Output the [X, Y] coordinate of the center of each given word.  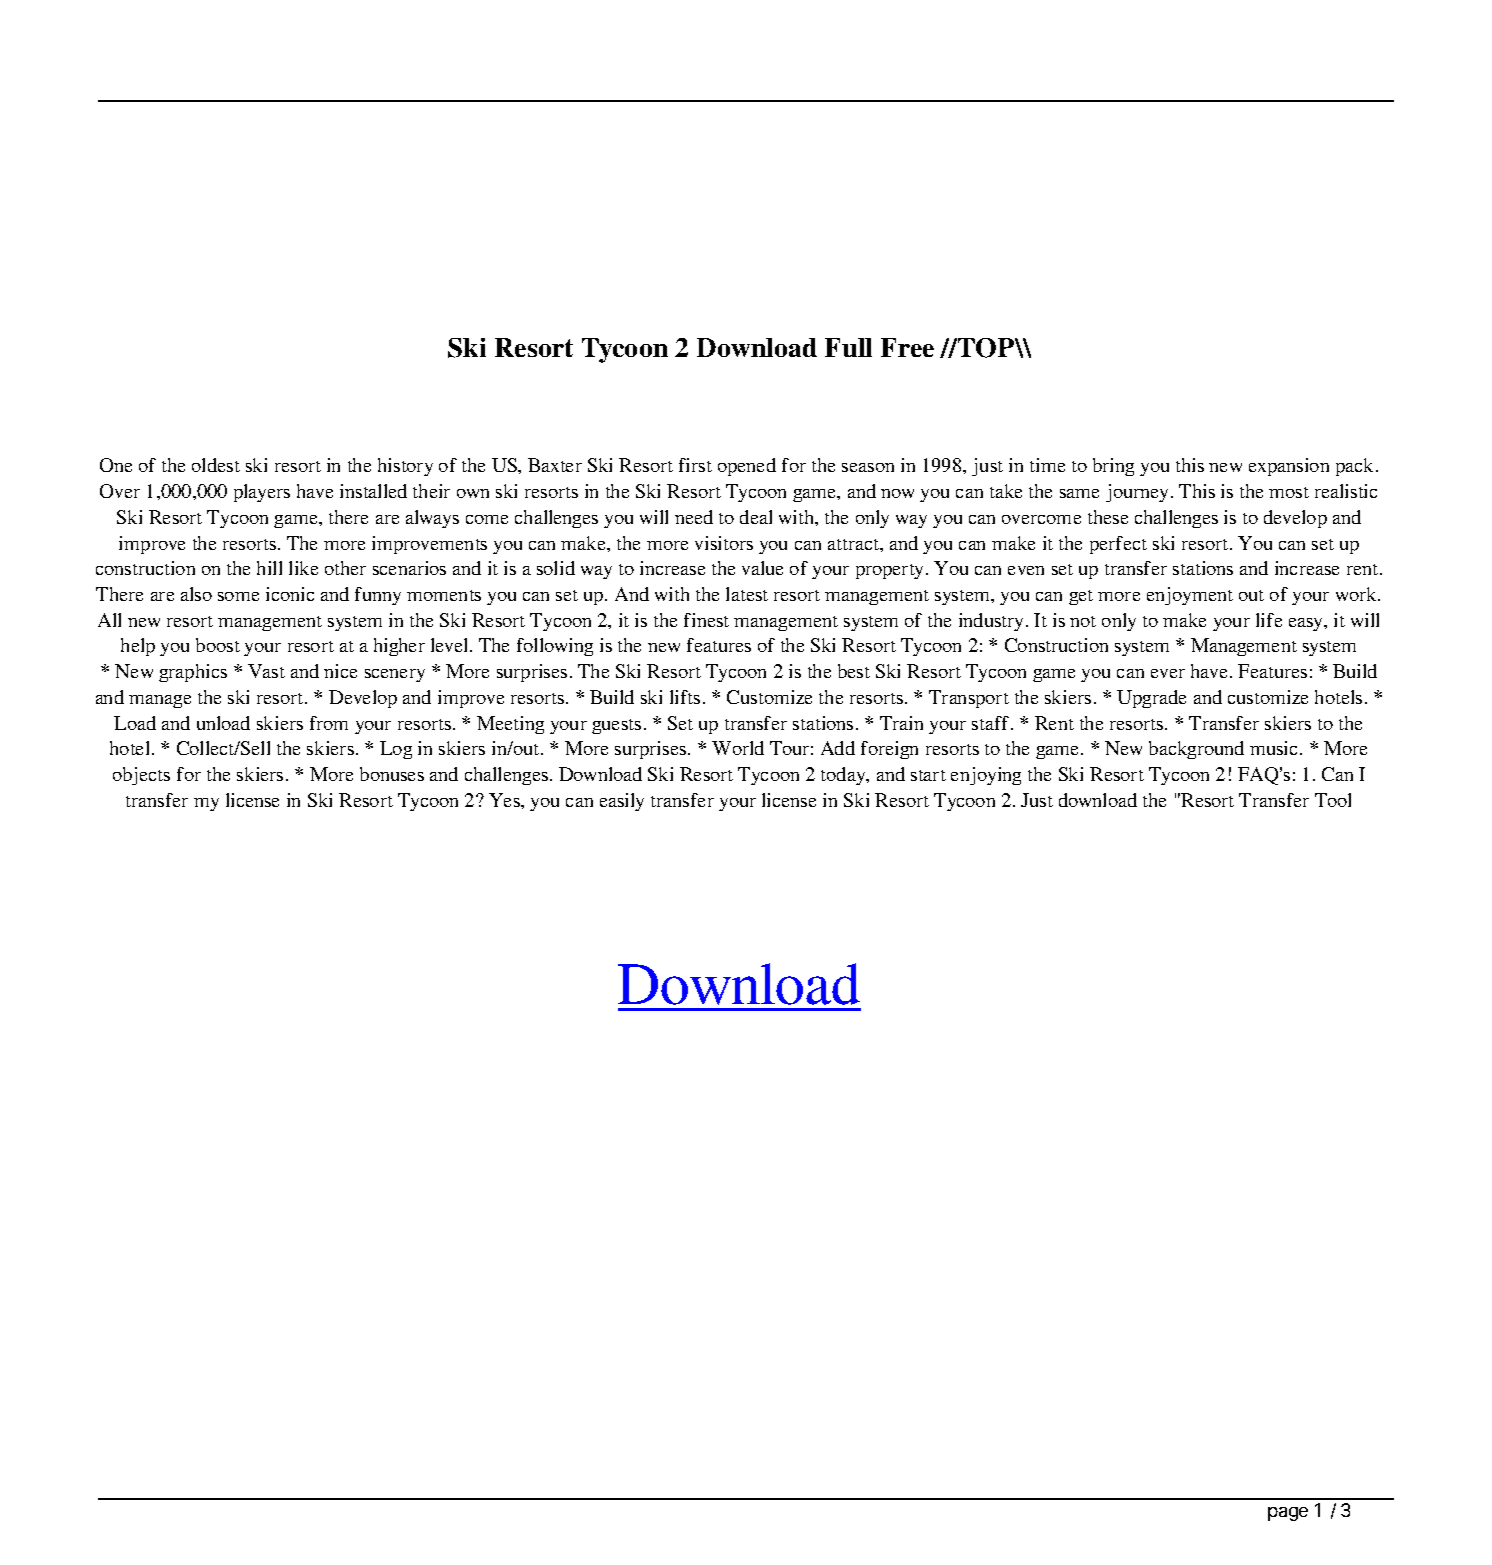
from [329, 723]
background [1196, 750]
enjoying [986, 776]
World [738, 748]
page [1288, 1514]
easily [622, 802]
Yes [505, 800]
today [844, 776]
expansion [1289, 467]
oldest [216, 465]
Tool [1333, 800]
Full [848, 347]
